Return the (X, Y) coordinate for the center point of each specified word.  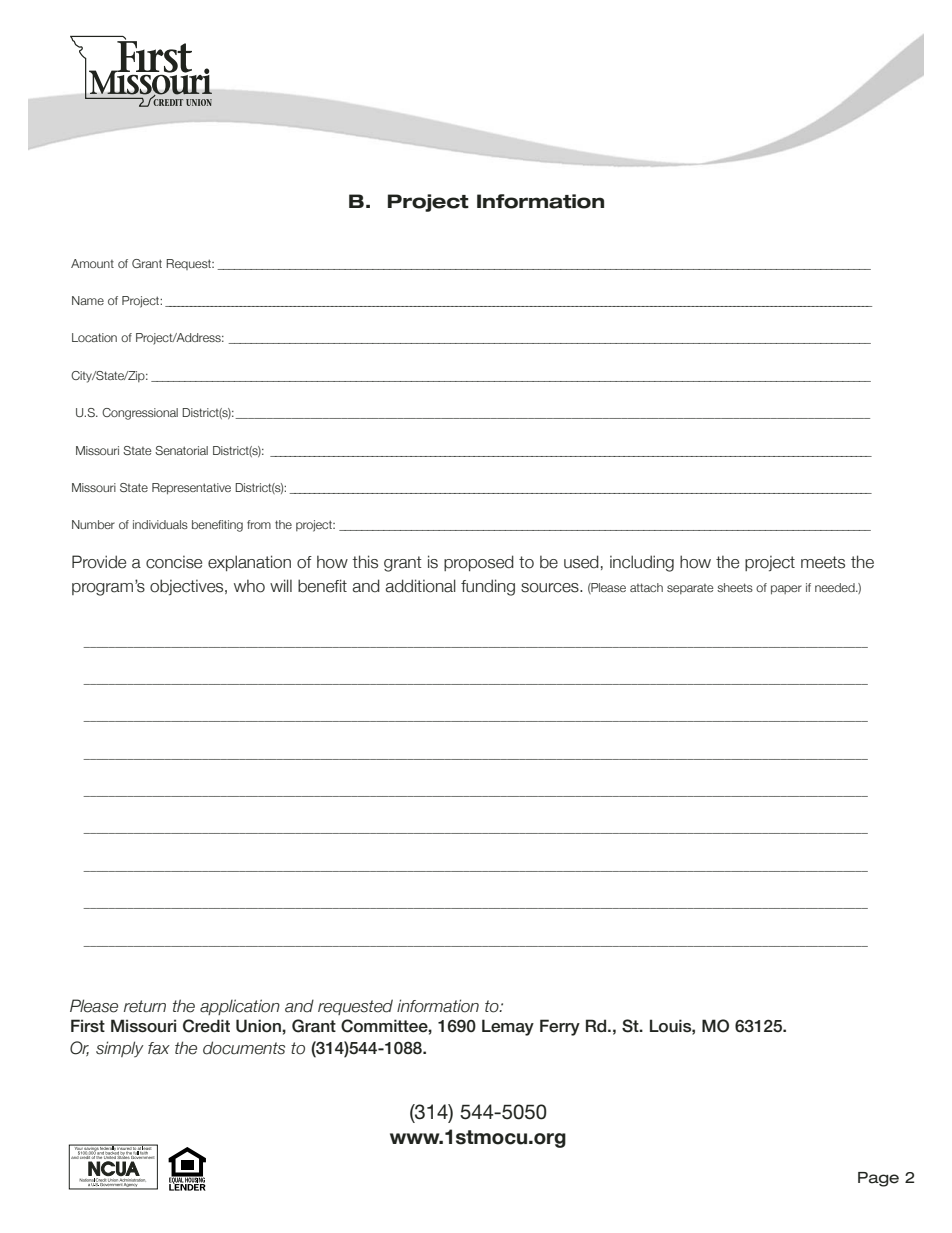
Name (88, 300)
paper (786, 590)
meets (823, 562)
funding (488, 587)
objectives (188, 587)
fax (159, 1048)
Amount (92, 263)
